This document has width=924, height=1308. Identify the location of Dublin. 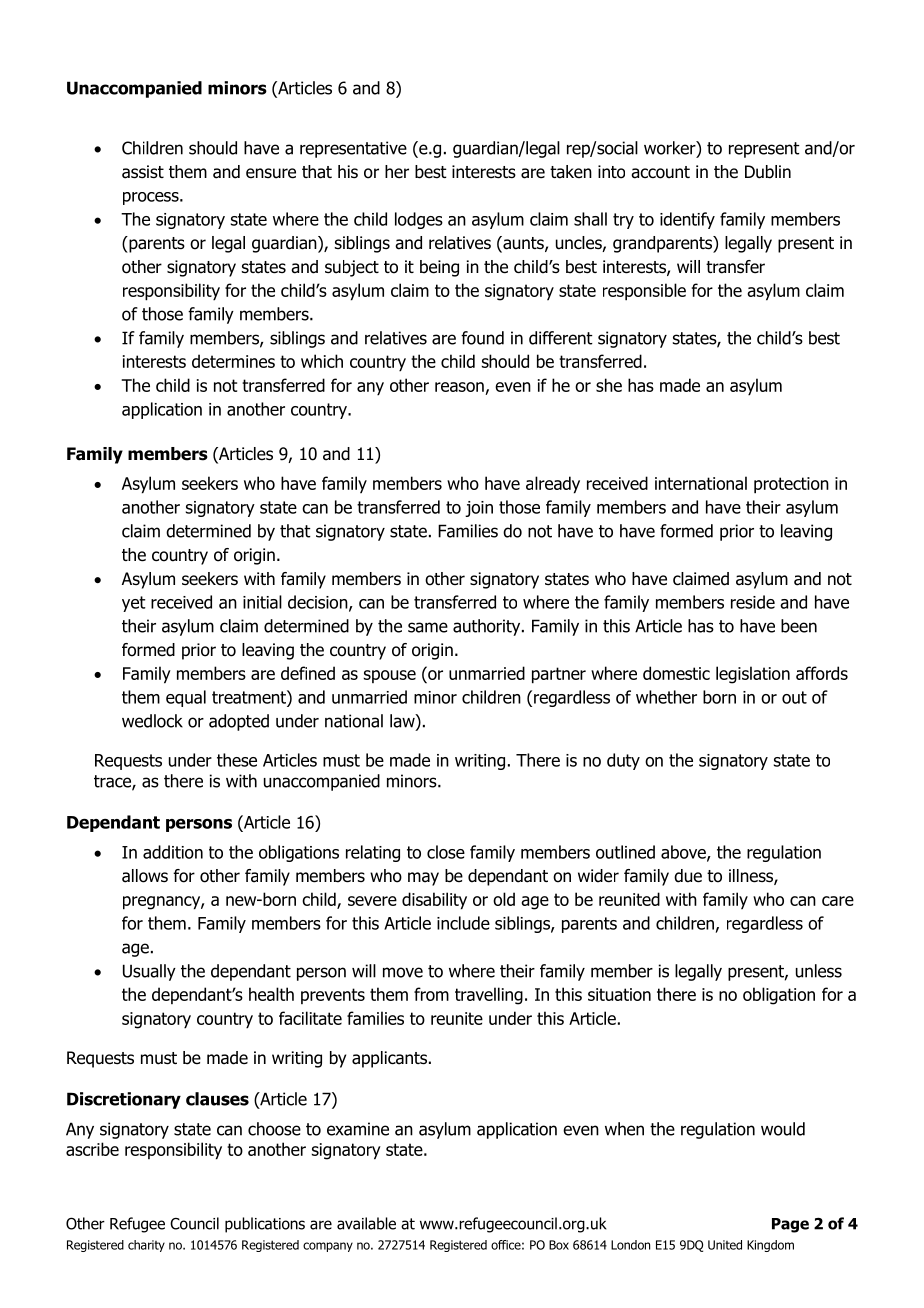
(768, 172).
